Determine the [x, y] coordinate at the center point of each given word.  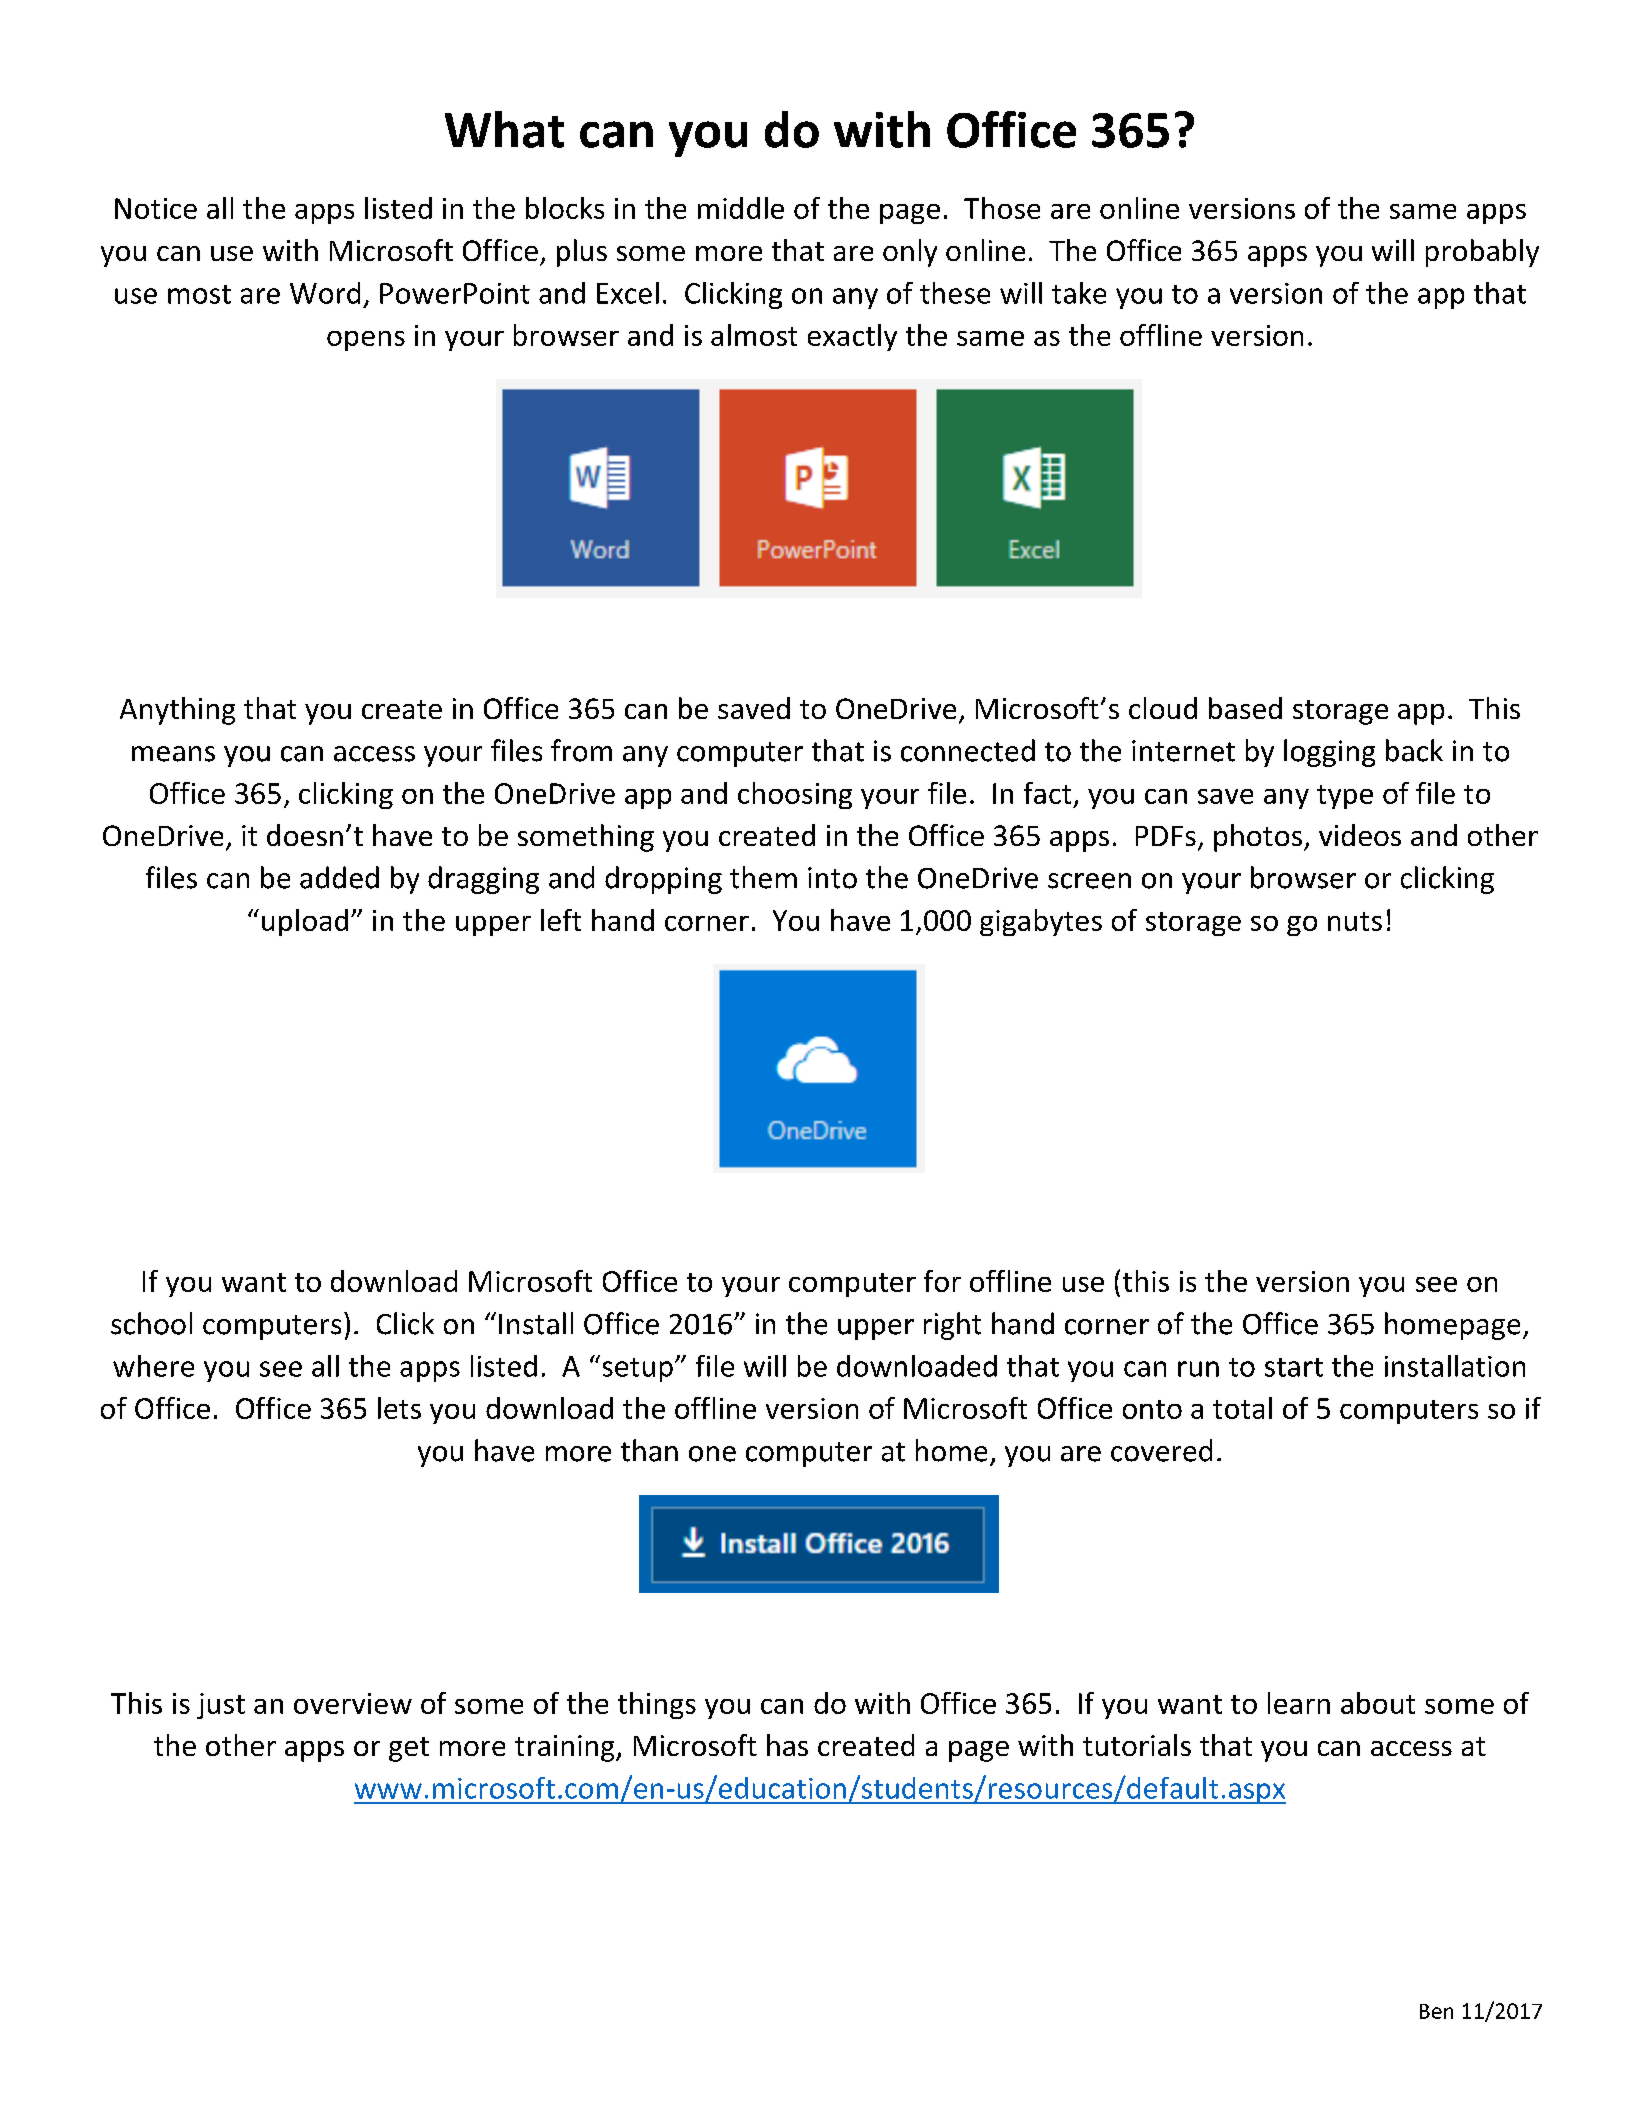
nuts [1355, 921]
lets [399, 1408]
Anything [177, 711]
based [1245, 708]
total [1242, 1408]
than [649, 1450]
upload [305, 922]
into [832, 878]
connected [968, 750]
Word [325, 293]
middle [741, 208]
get [409, 1749]
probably [1482, 253]
